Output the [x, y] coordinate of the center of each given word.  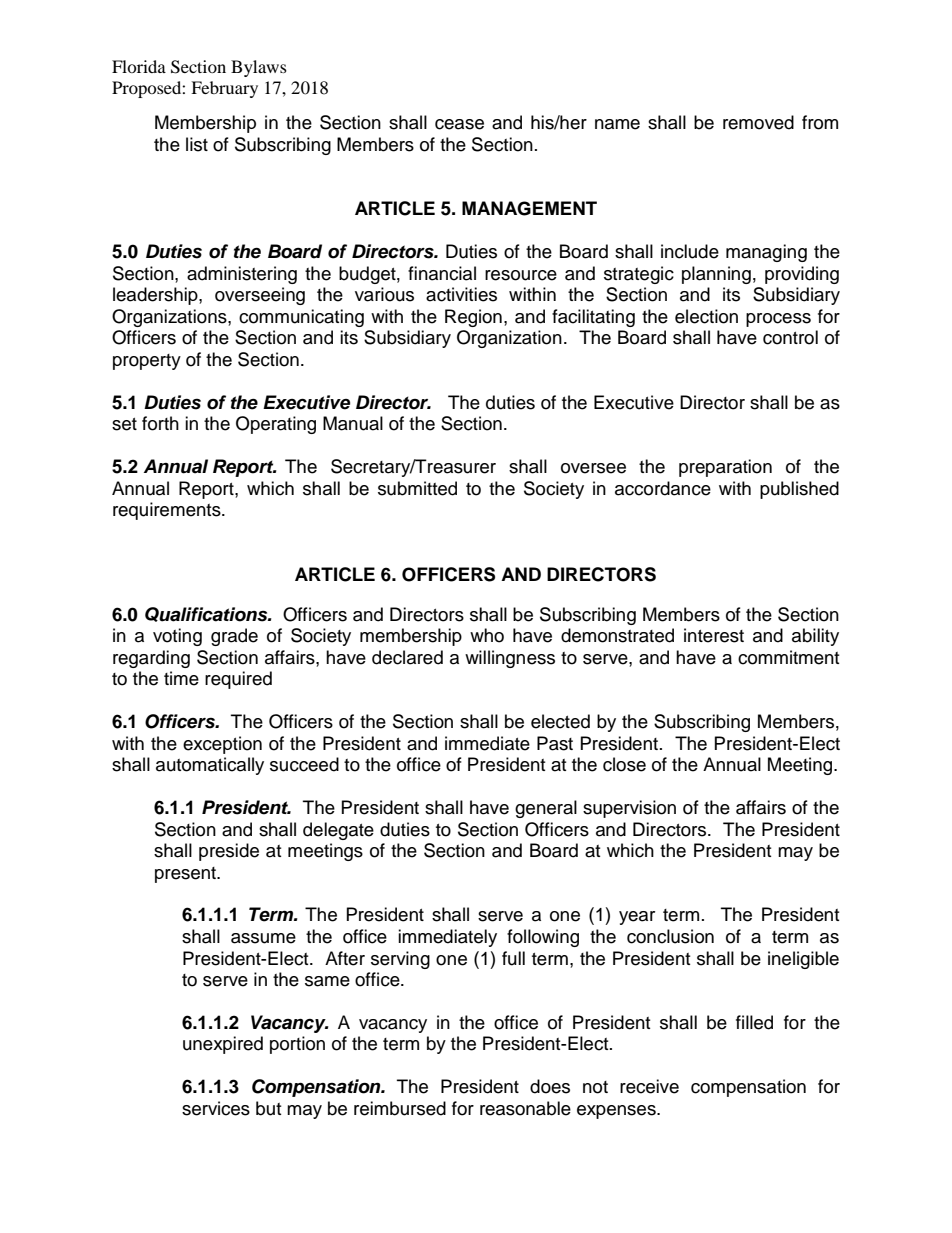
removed [758, 122]
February [224, 89]
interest [714, 635]
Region [473, 318]
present [187, 875]
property [147, 362]
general [546, 809]
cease [459, 124]
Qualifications [207, 614]
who [487, 635]
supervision [629, 809]
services [216, 1108]
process [778, 320]
